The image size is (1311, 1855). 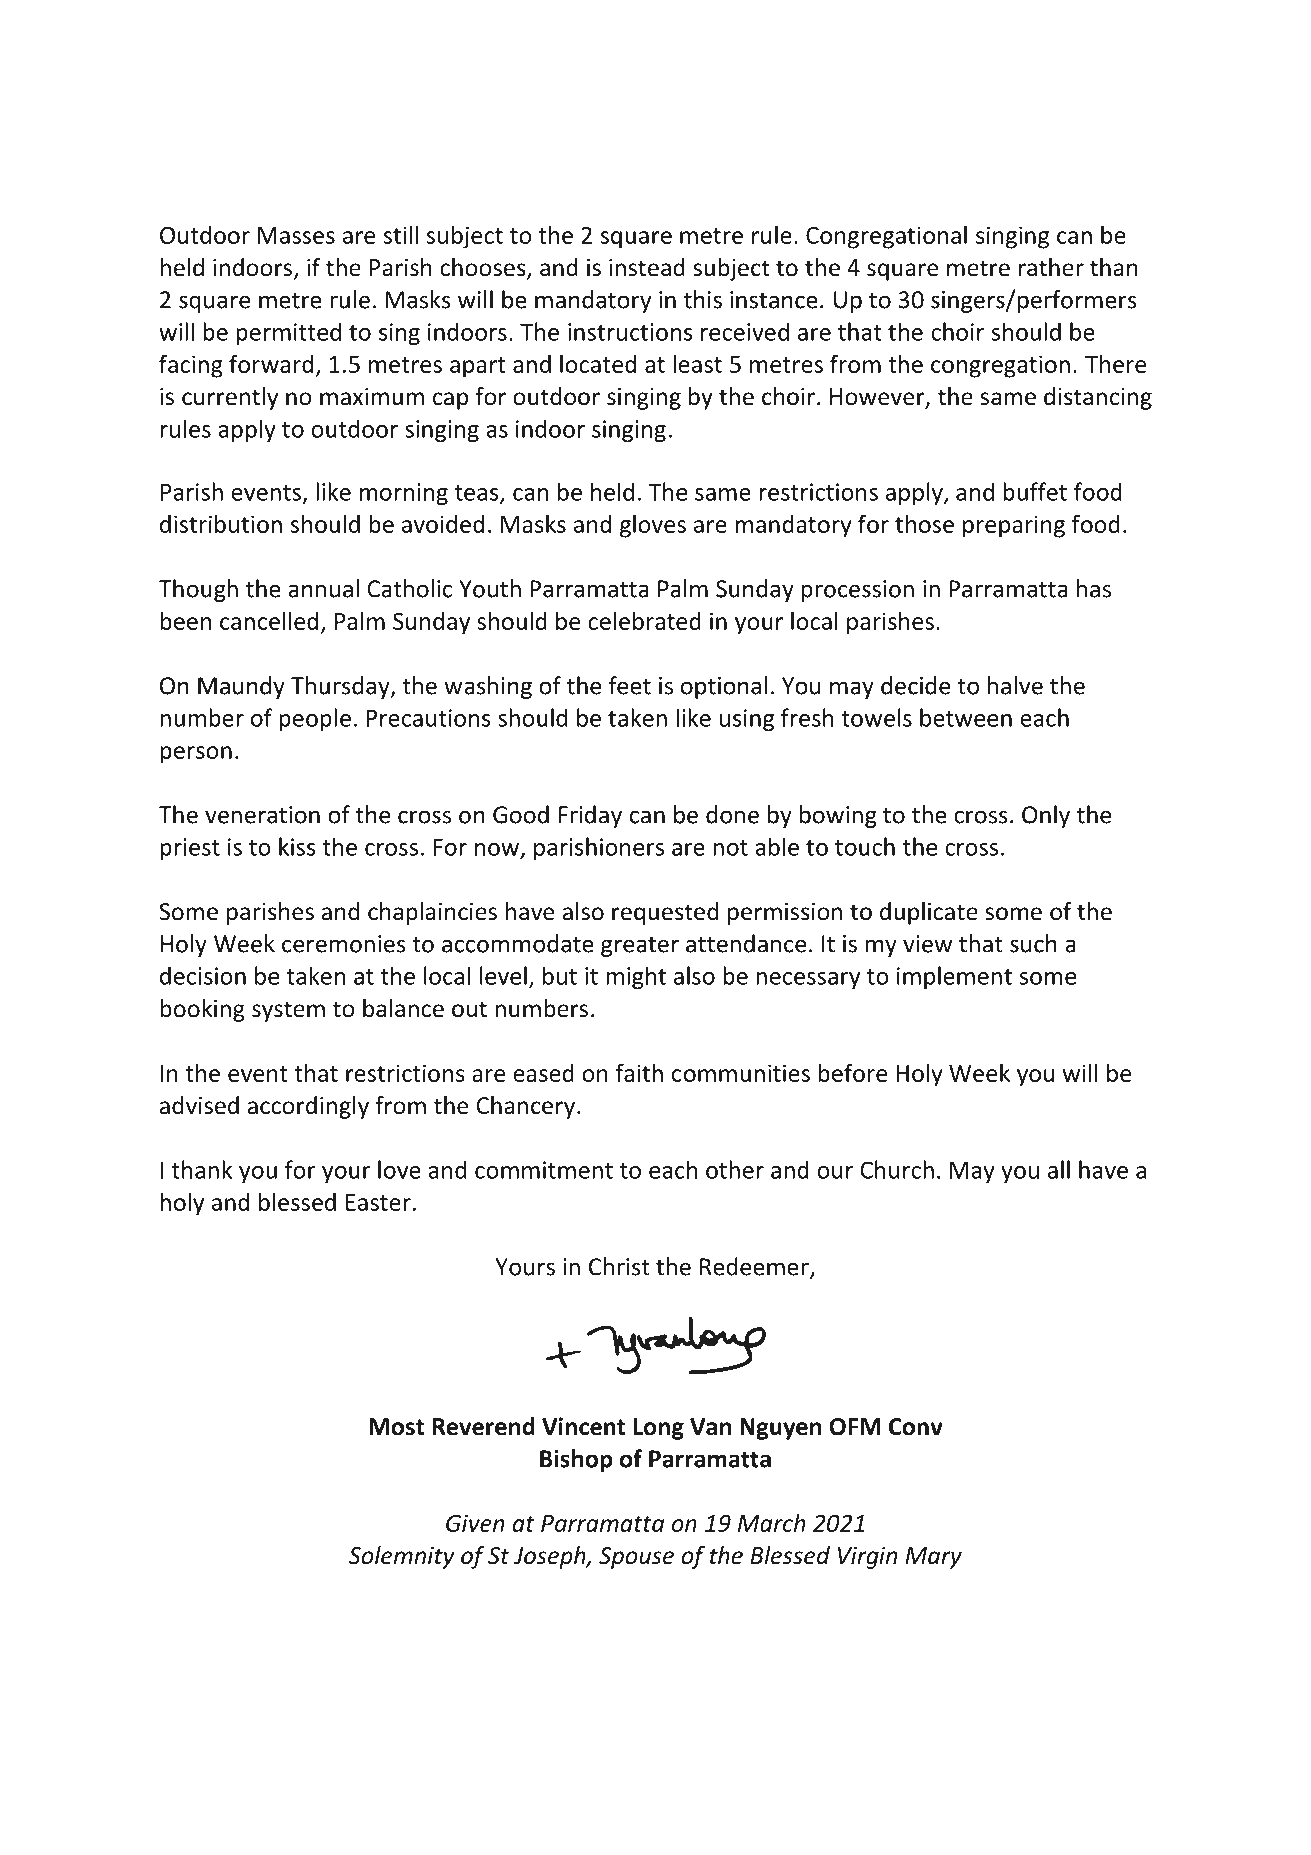 I want to click on Mary, so click(x=933, y=1558).
